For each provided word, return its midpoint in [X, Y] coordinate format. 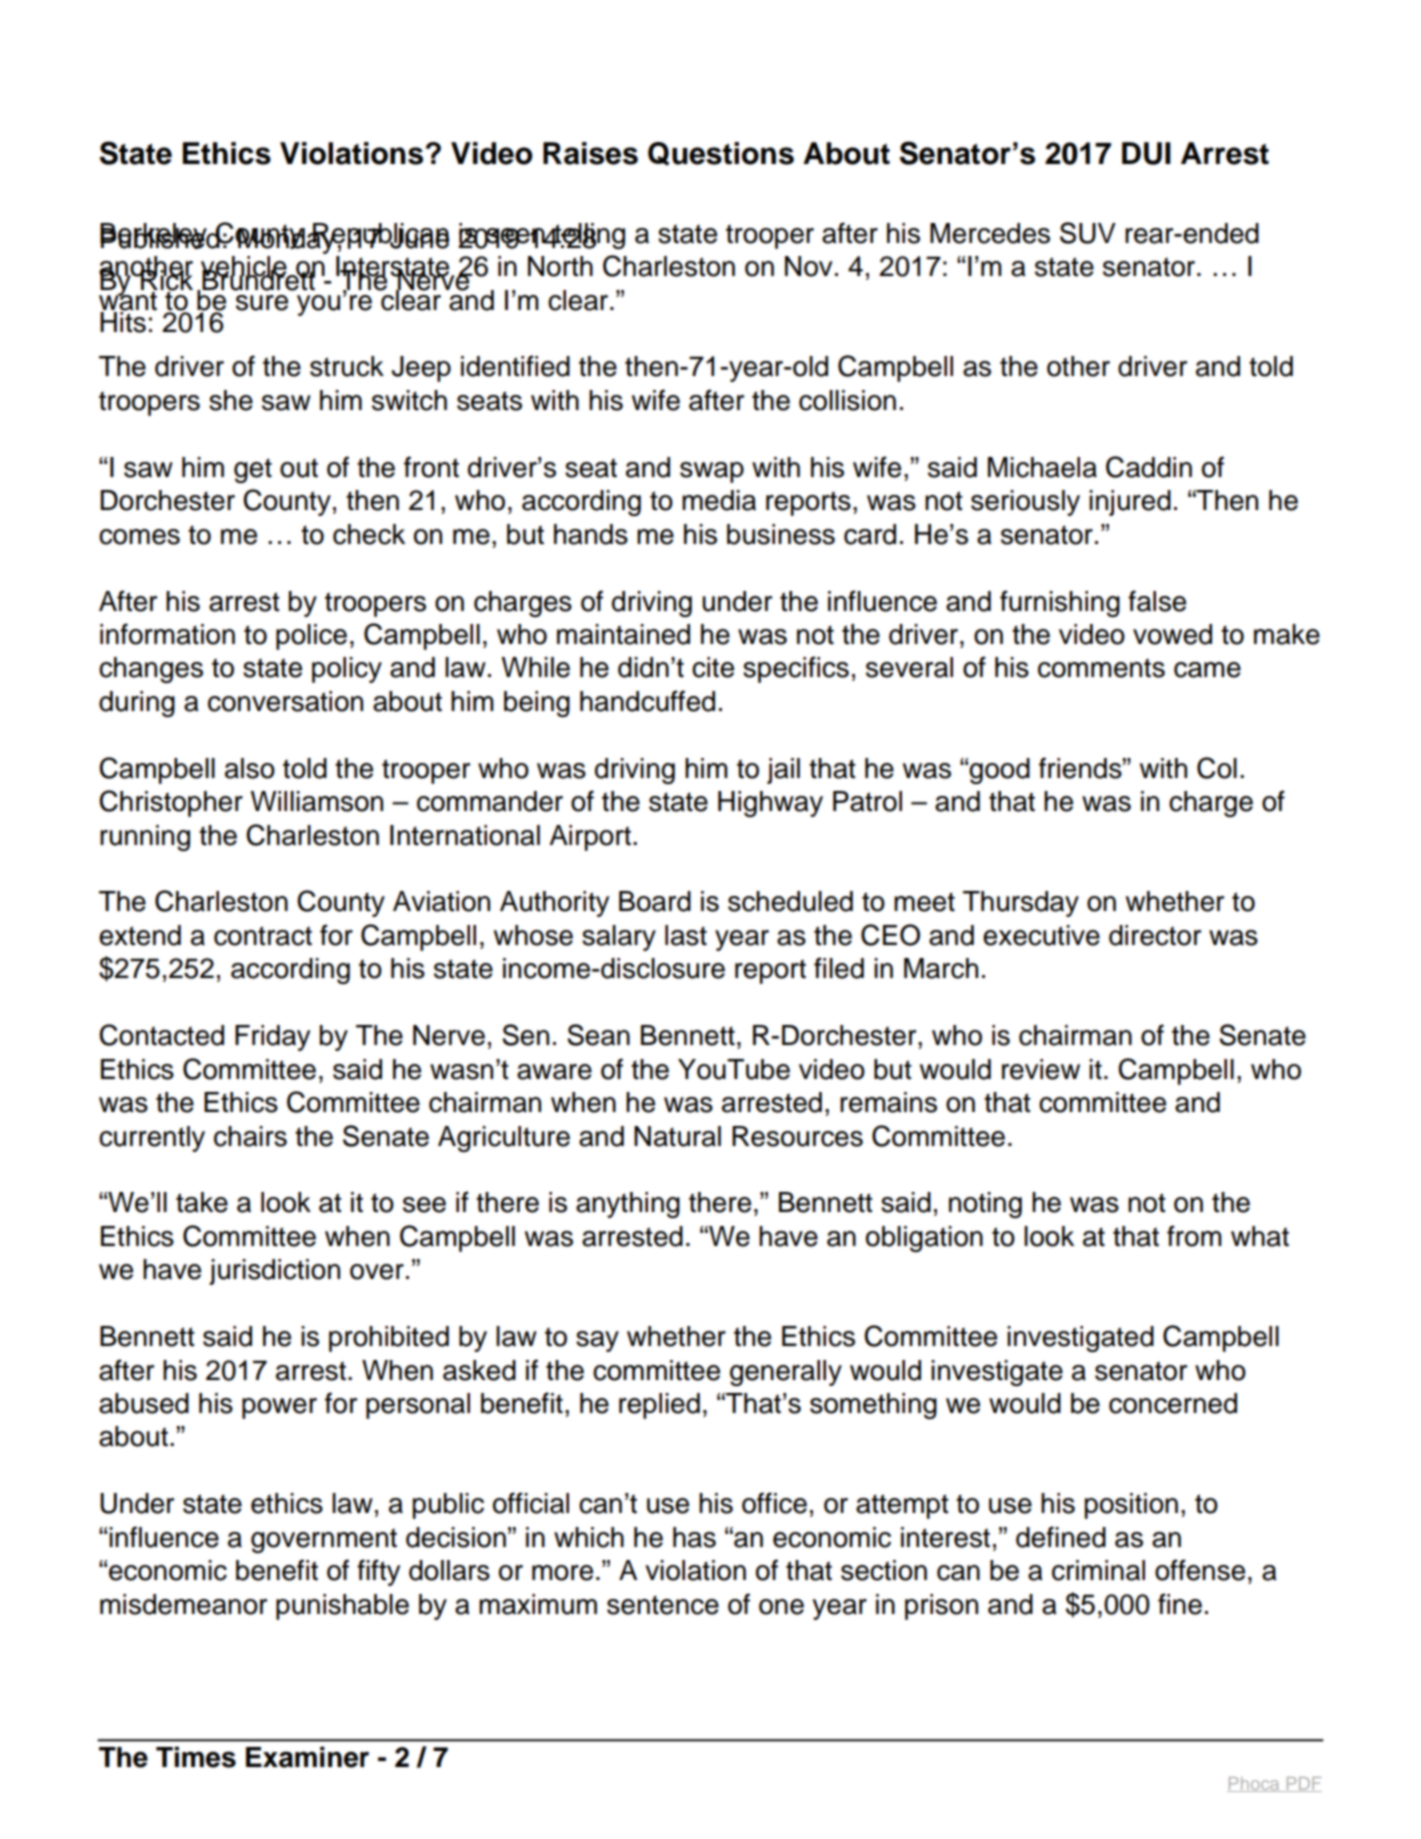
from [1194, 1236]
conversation [285, 701]
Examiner [307, 1757]
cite [713, 667]
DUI [1146, 153]
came [1207, 670]
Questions [721, 154]
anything [628, 1205]
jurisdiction [274, 1272]
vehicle [245, 267]
